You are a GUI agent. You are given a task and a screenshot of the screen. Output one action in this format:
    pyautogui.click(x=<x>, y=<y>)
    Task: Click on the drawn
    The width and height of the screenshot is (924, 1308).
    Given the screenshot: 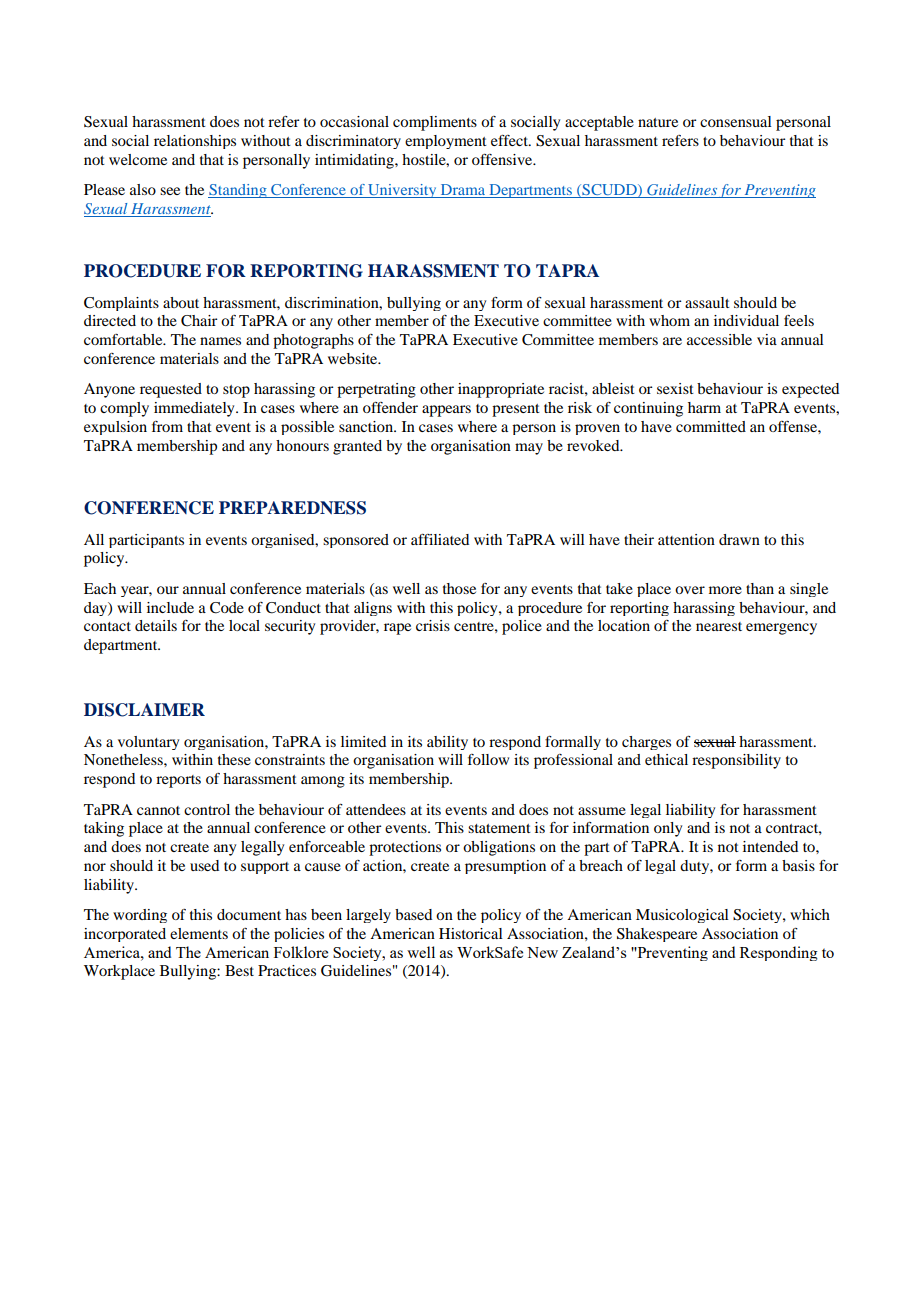 What is the action you would take?
    pyautogui.click(x=739, y=539)
